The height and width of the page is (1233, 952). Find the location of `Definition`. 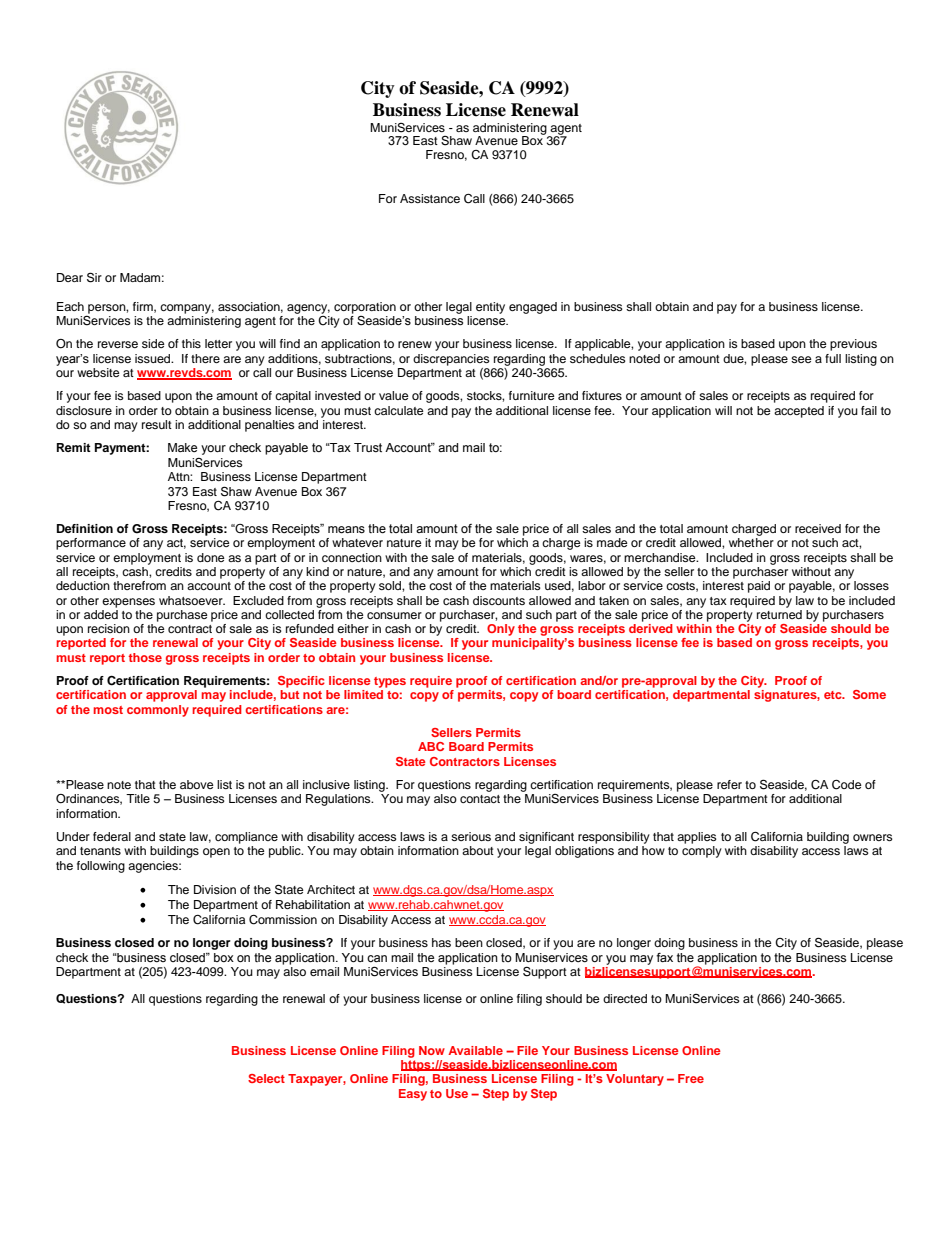

Definition is located at coordinates (85, 528).
